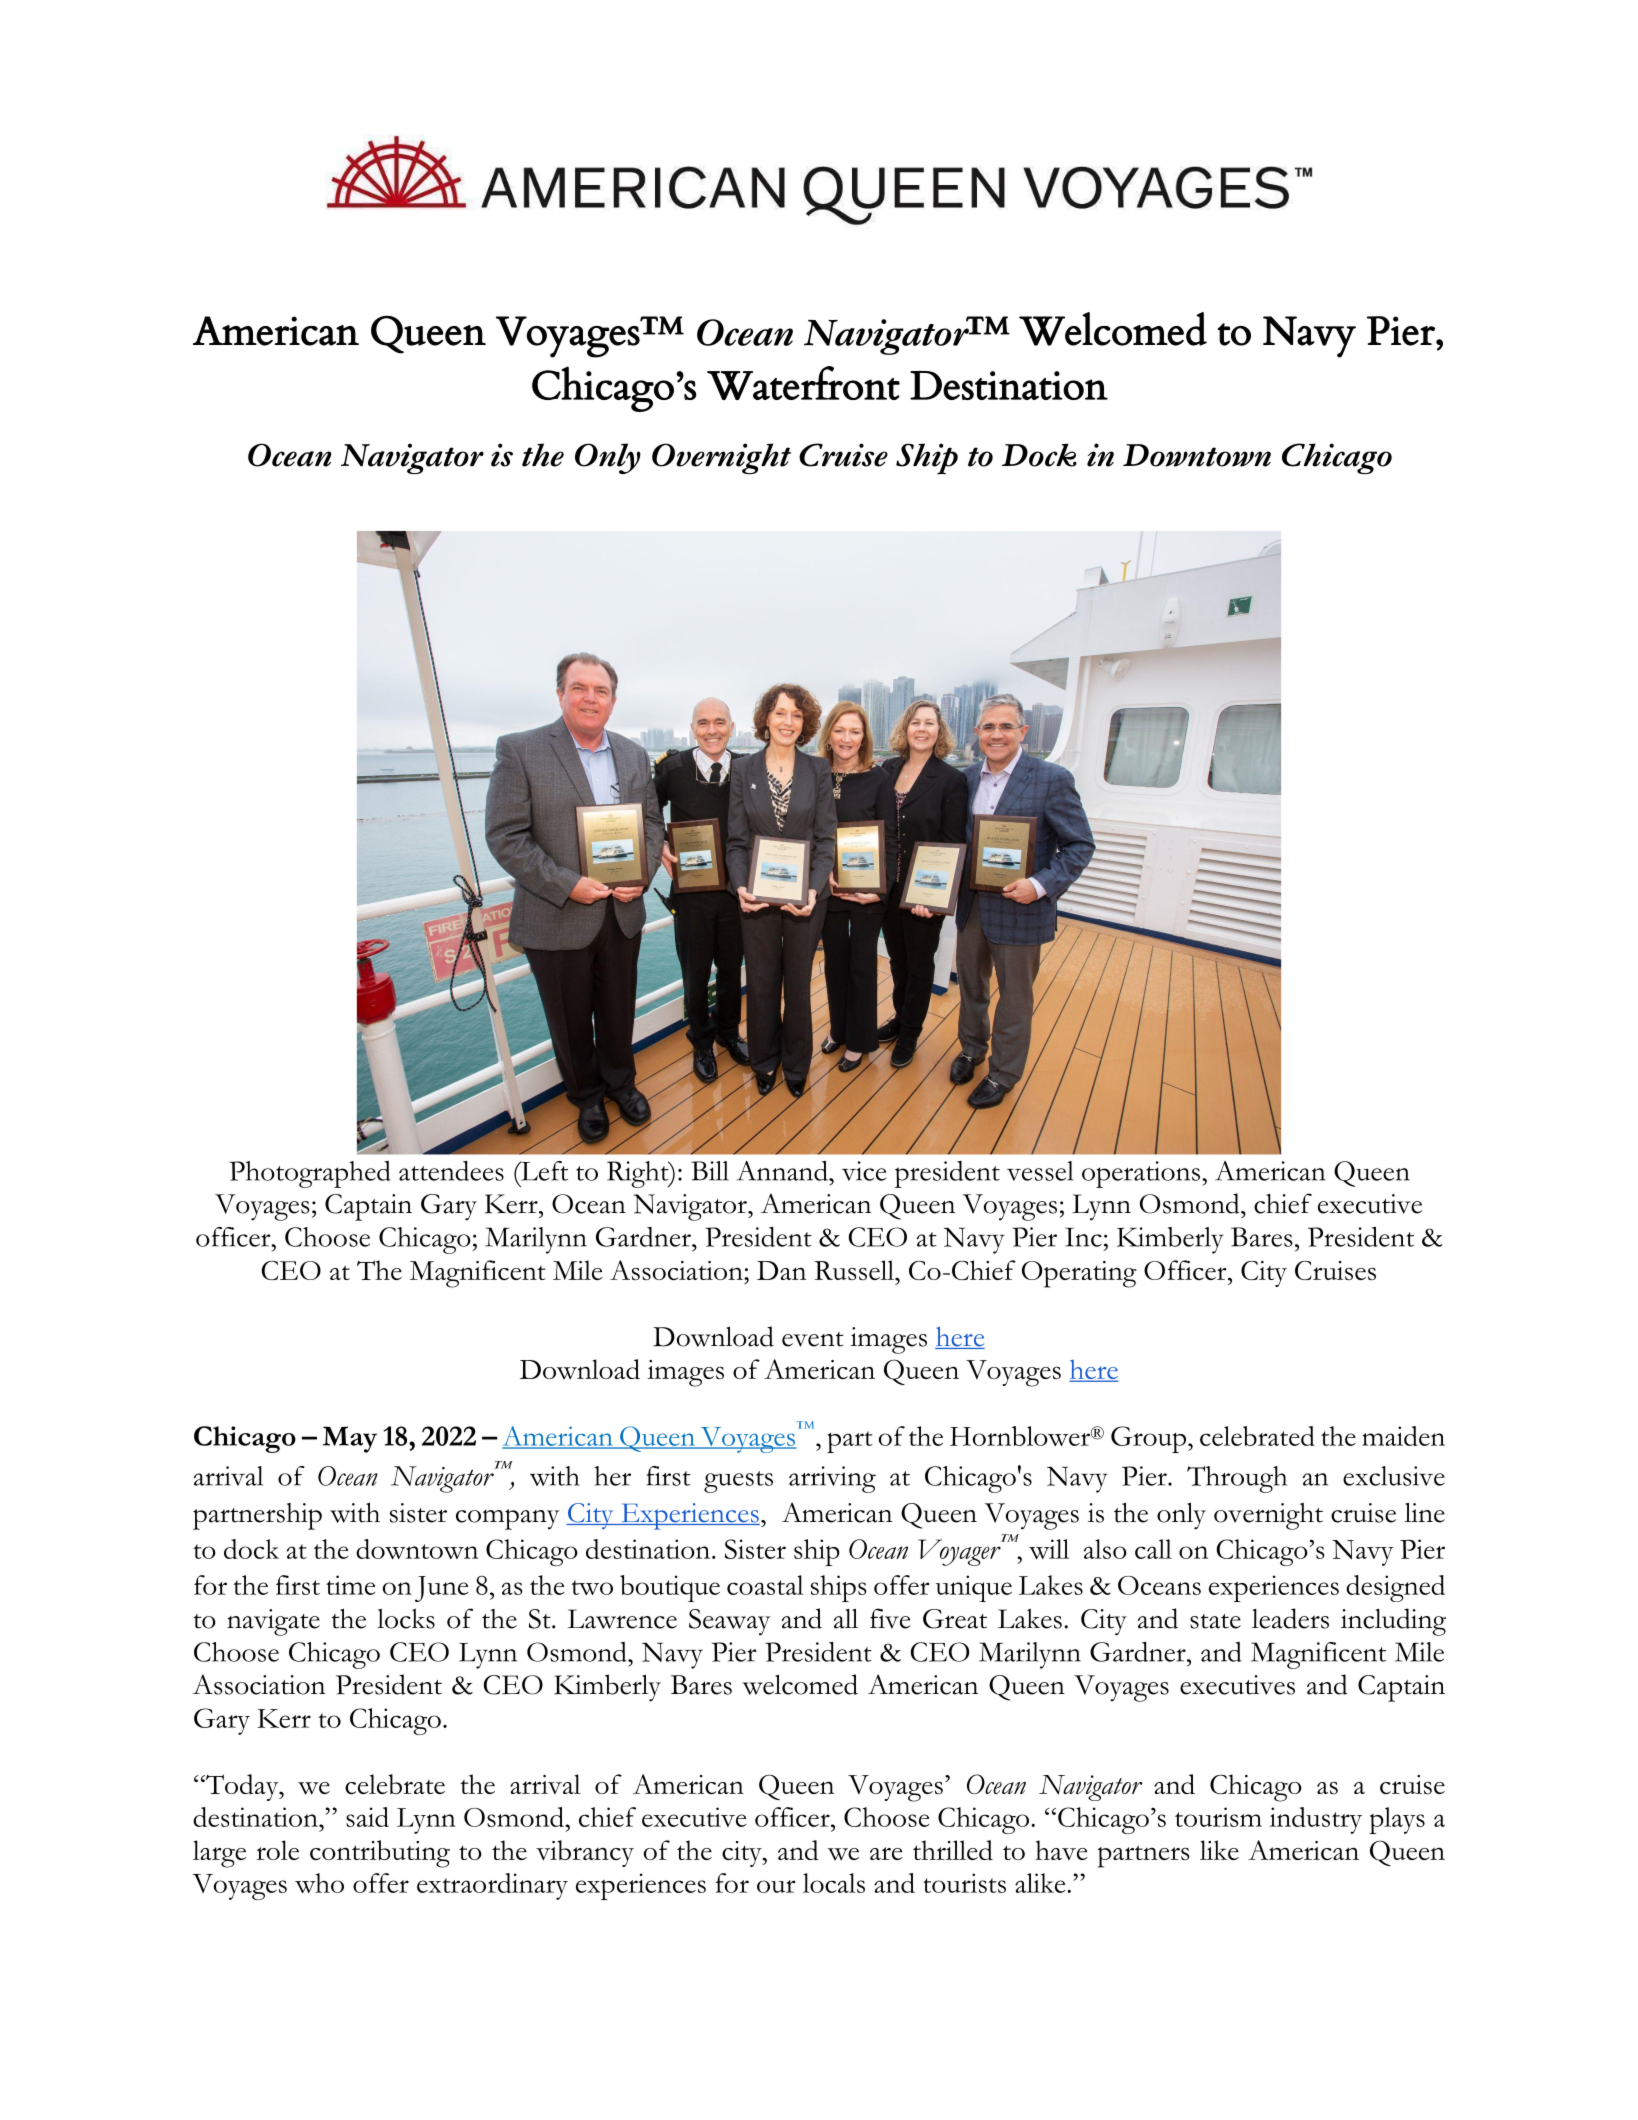 The height and width of the screenshot is (2120, 1638). Describe the element at coordinates (380, 1854) in the screenshot. I see `contributing` at that location.
